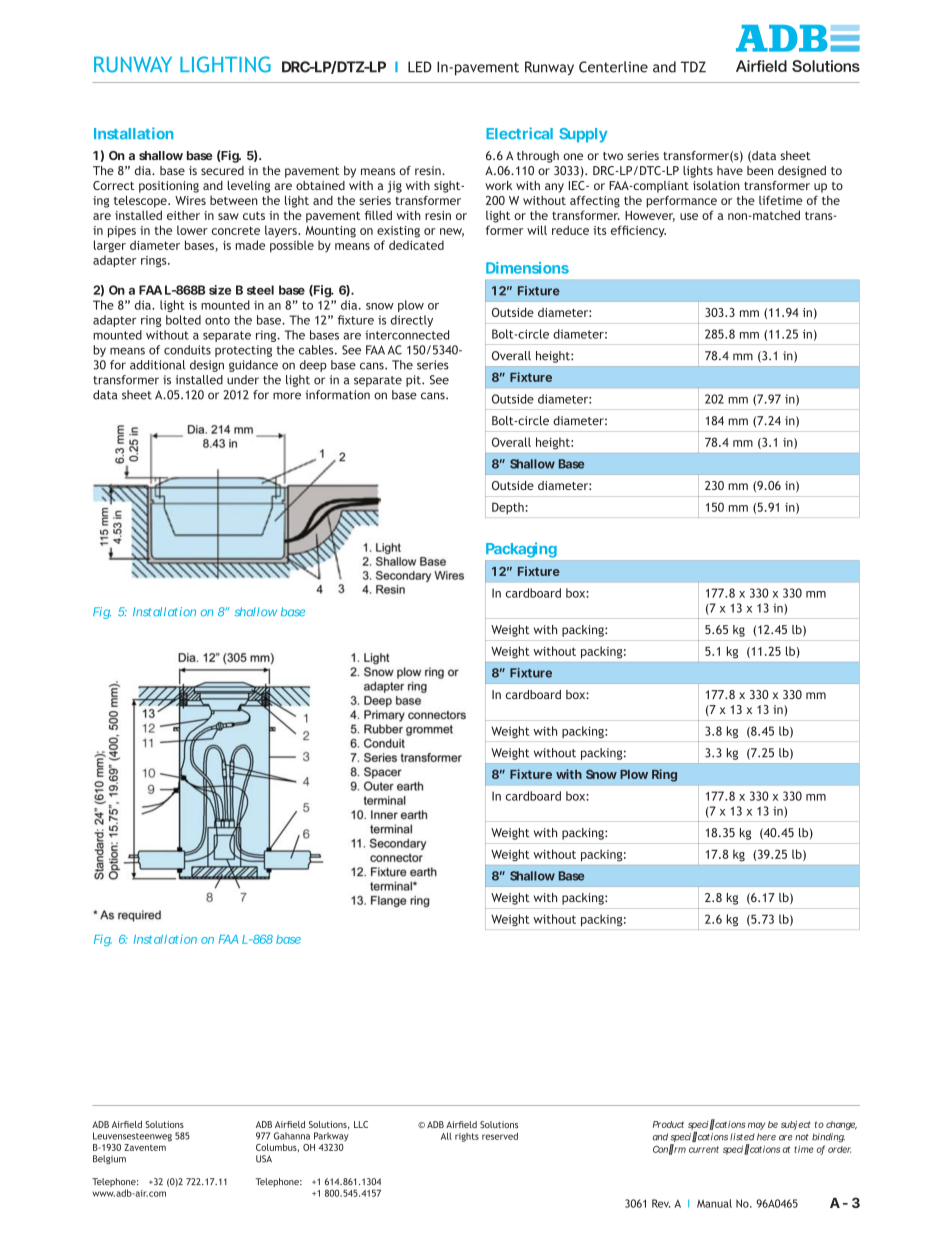 Image resolution: width=952 pixels, height=1233 pixels. I want to click on USA, so click(264, 1159).
